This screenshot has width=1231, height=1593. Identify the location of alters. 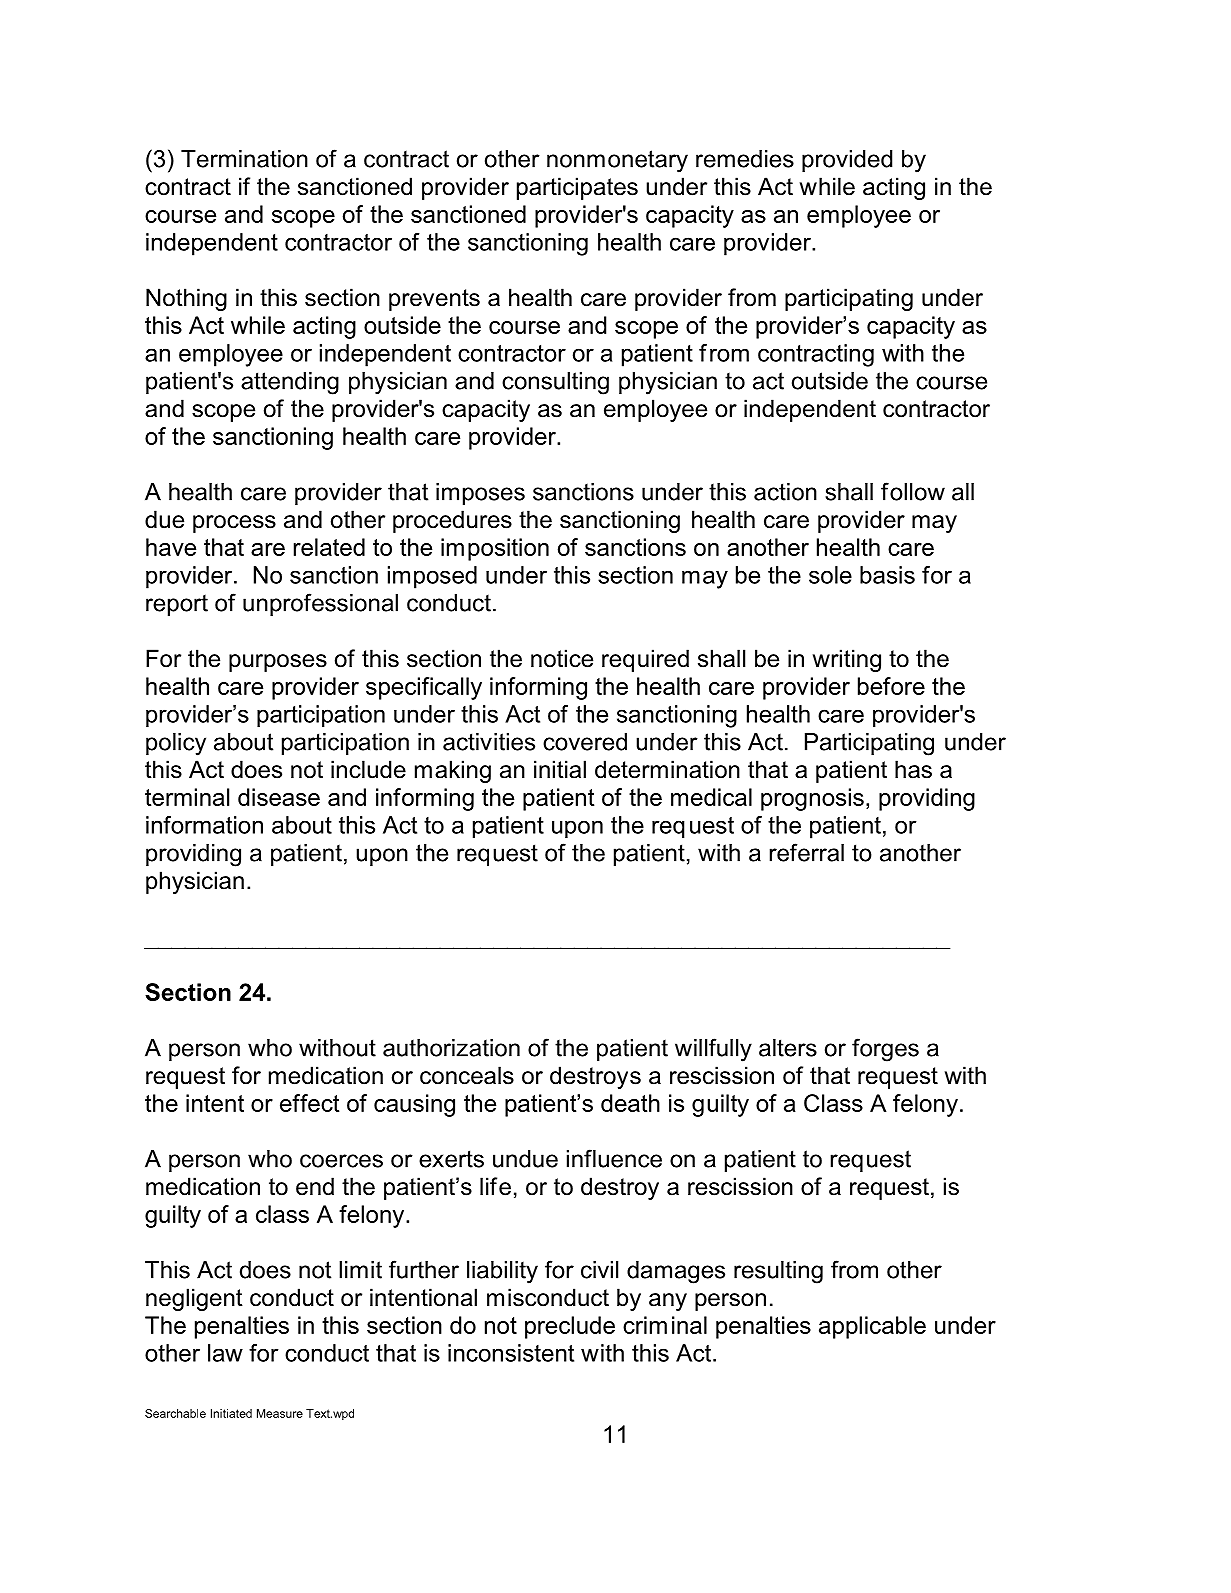
(788, 1048).
